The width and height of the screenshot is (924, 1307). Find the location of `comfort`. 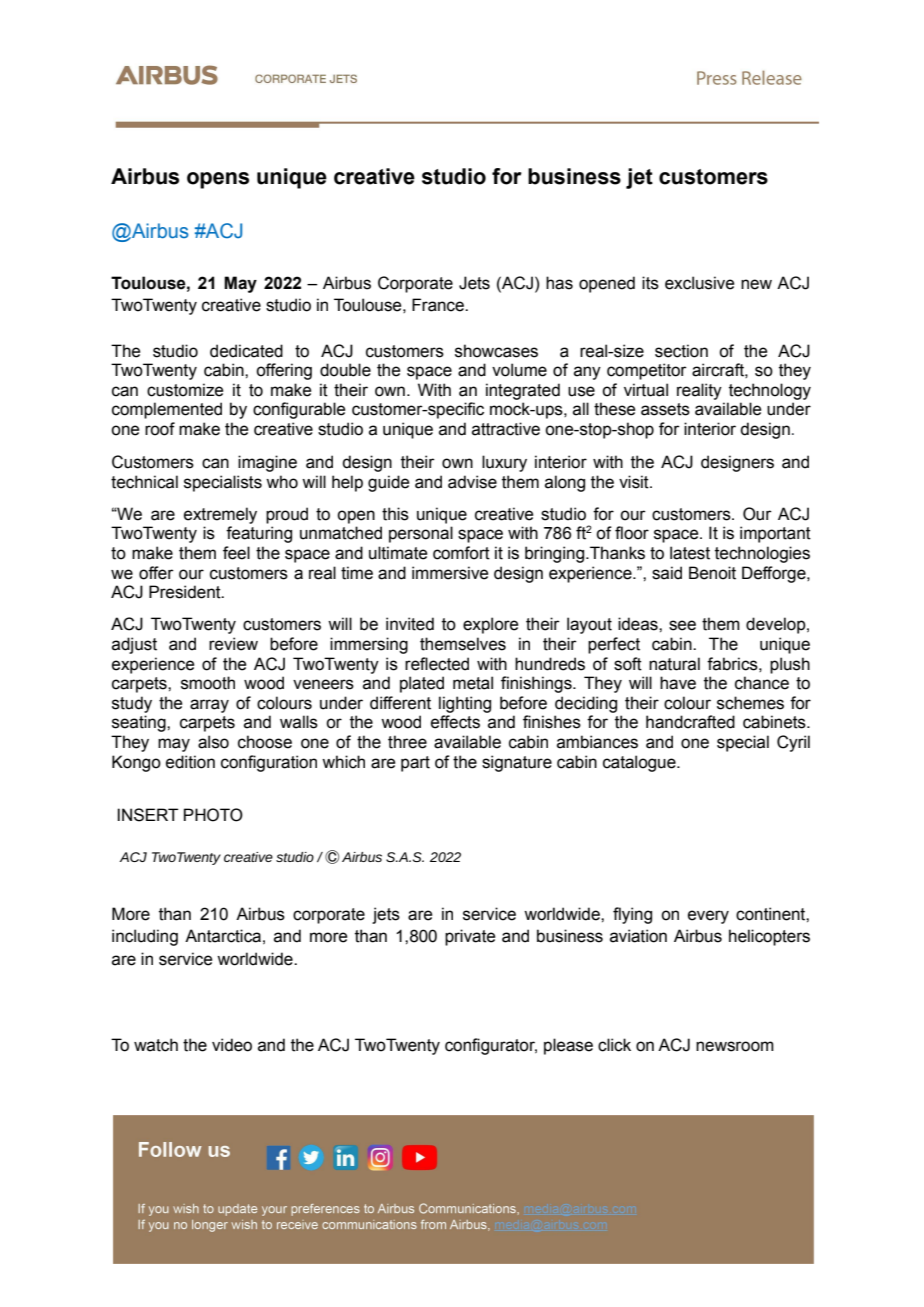

comfort is located at coordinates (461, 553).
